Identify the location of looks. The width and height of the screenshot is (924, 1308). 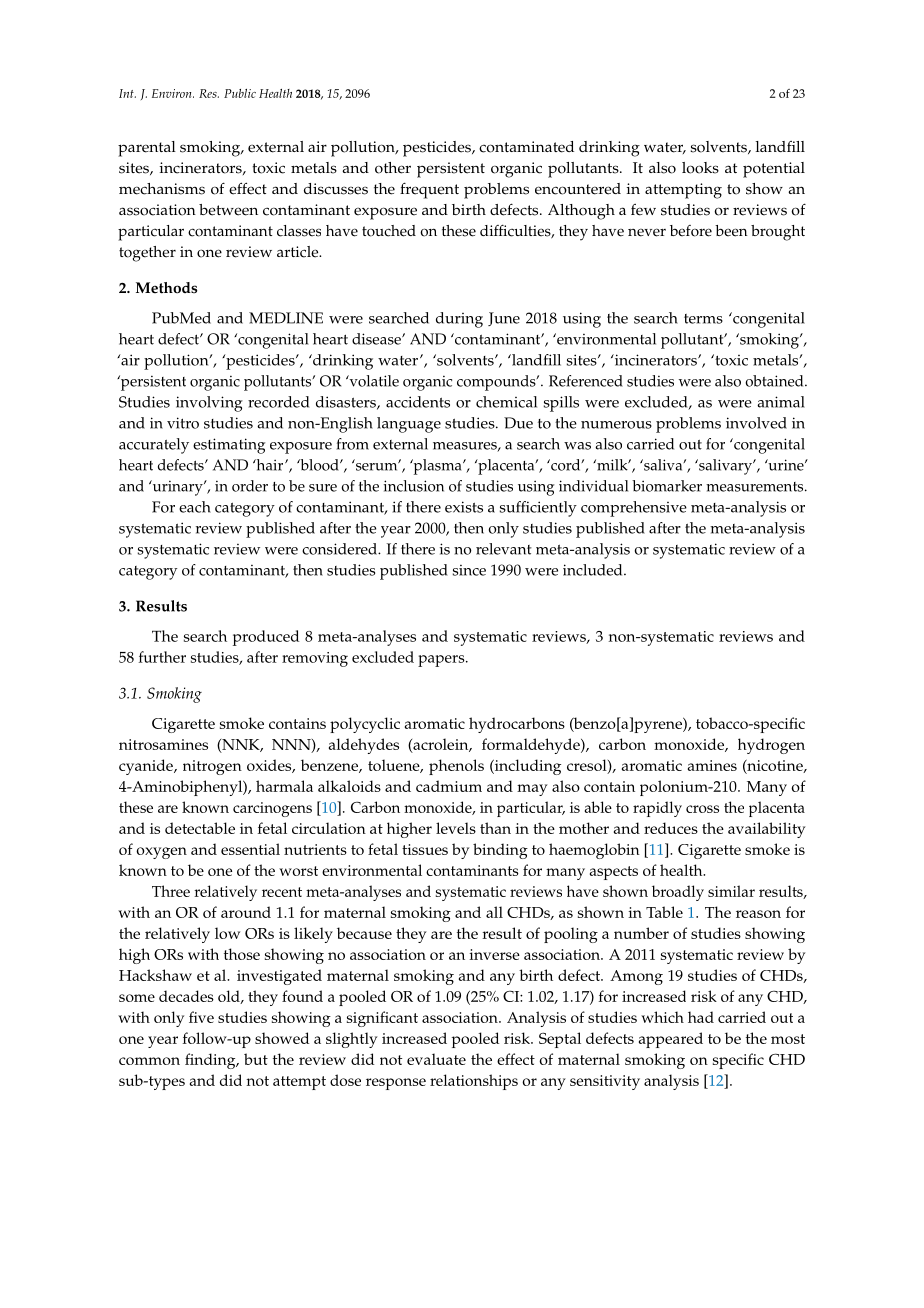
(700, 168).
